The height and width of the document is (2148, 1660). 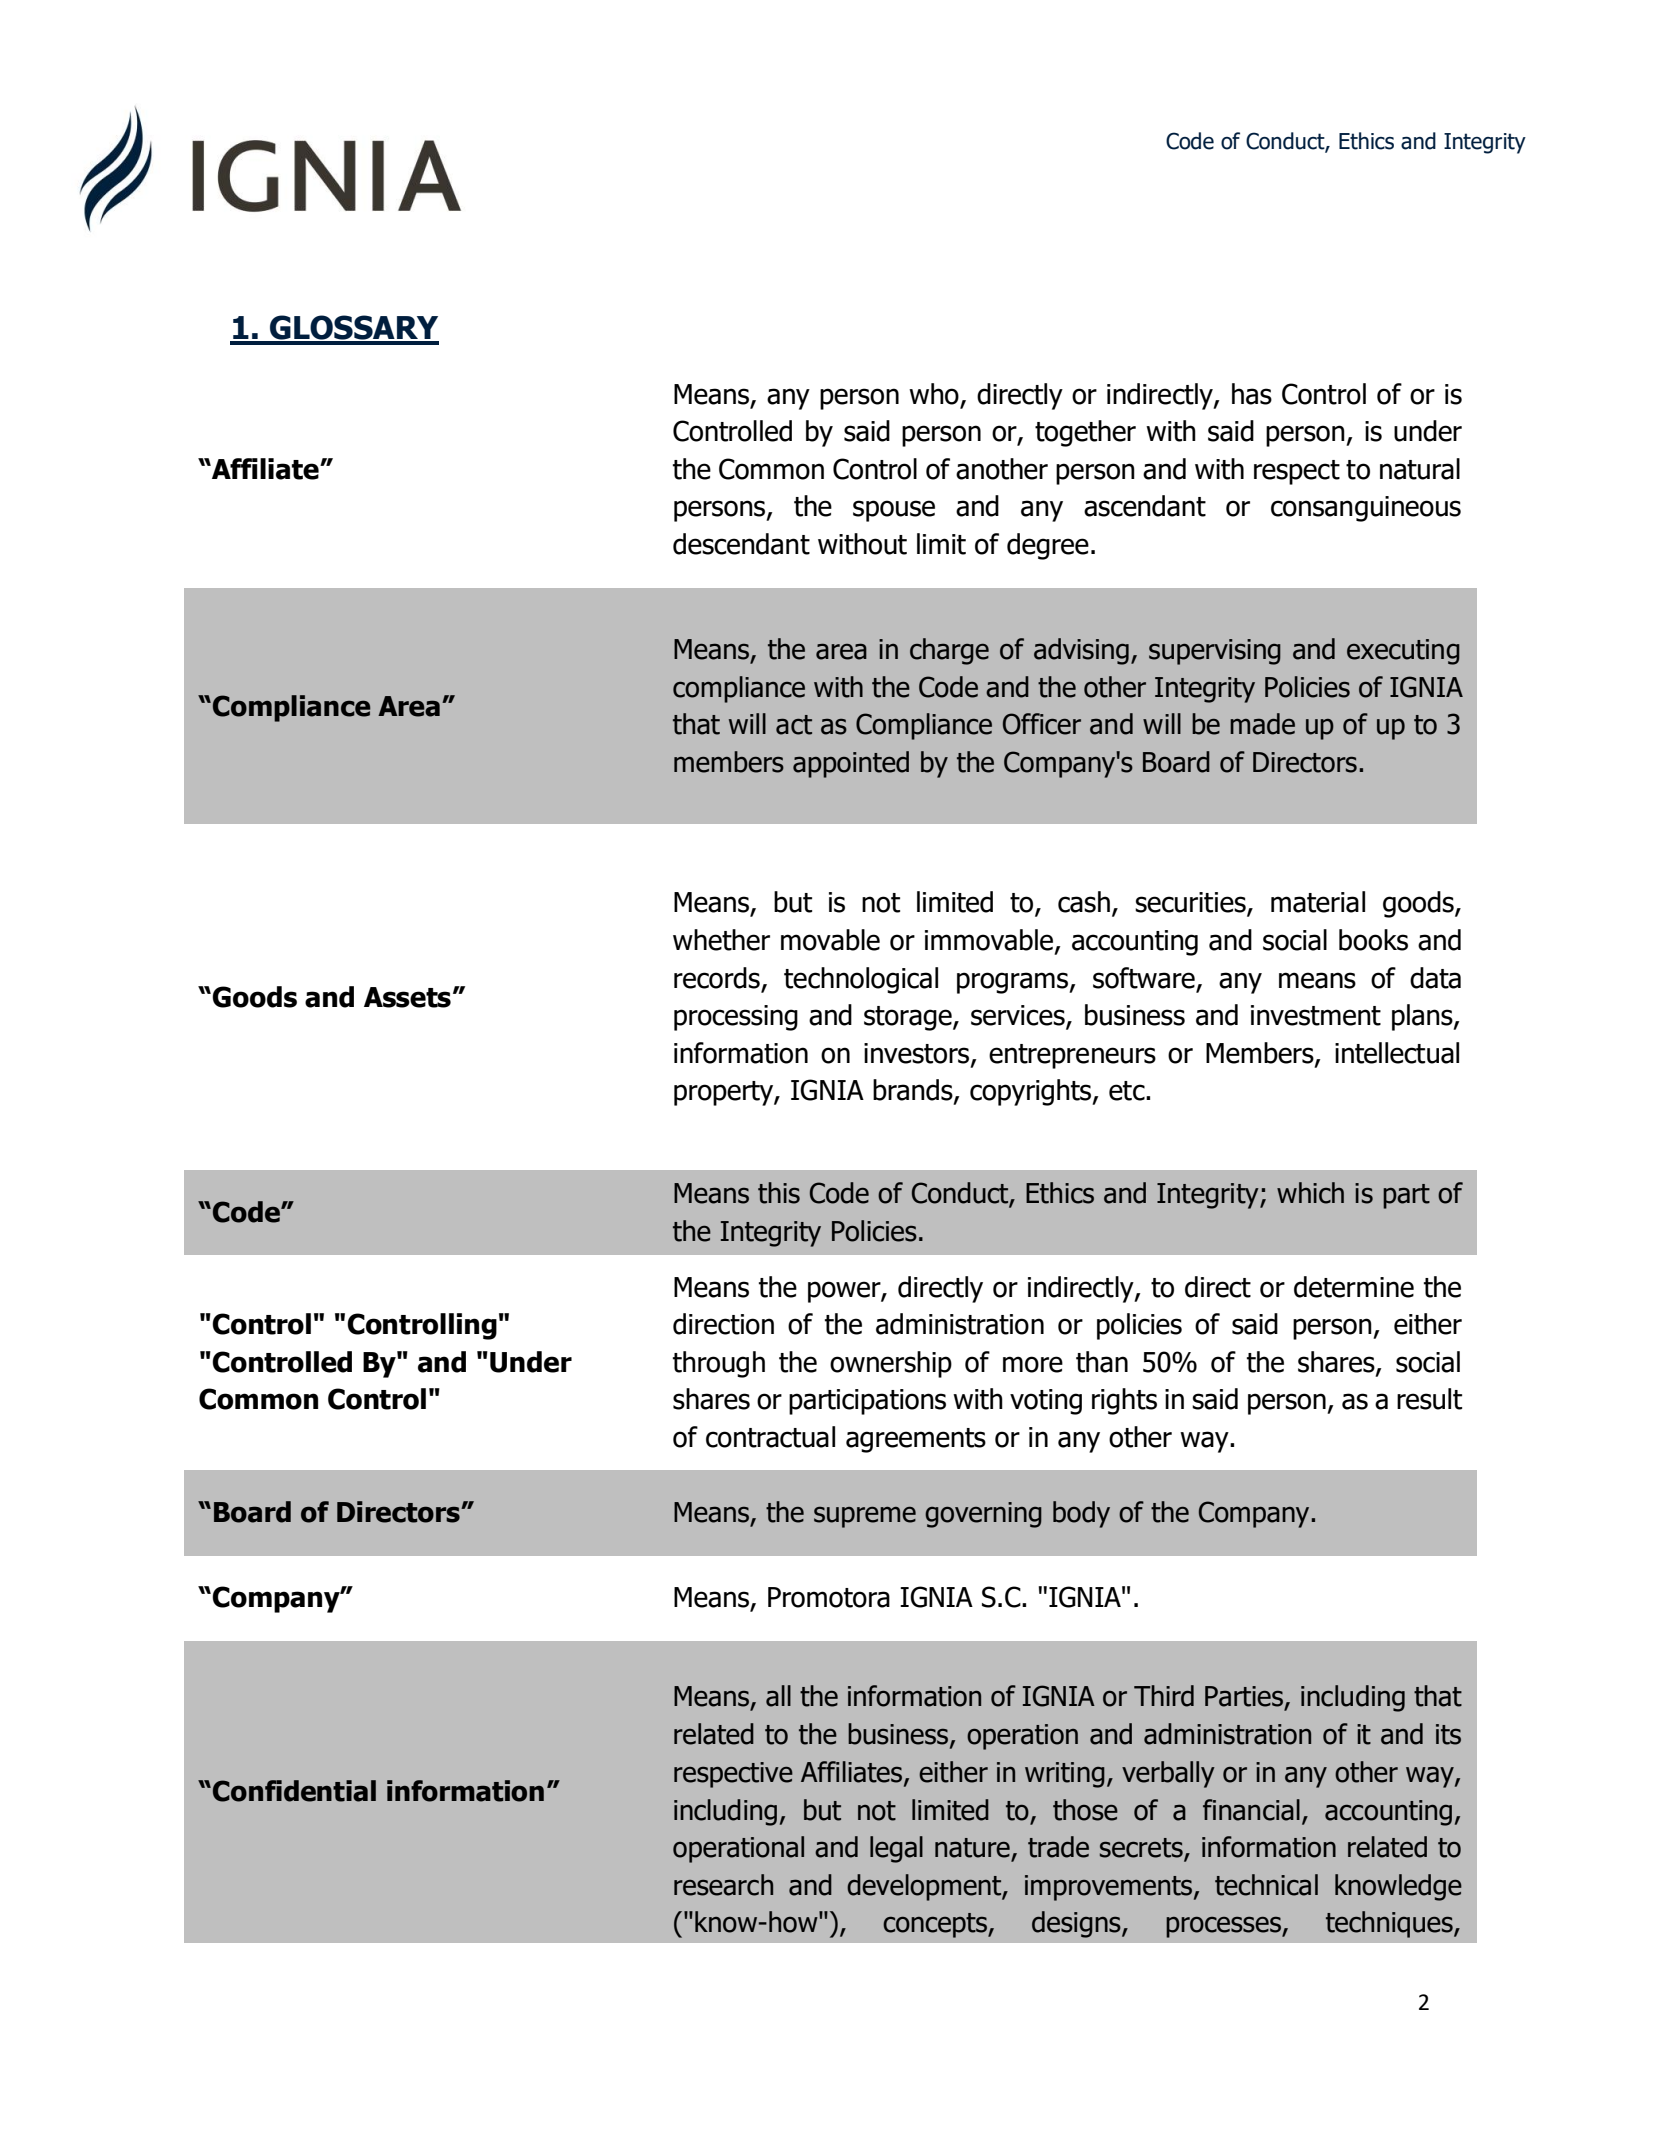 What do you see at coordinates (294, 1791) in the document?
I see `Confidential` at bounding box center [294, 1791].
